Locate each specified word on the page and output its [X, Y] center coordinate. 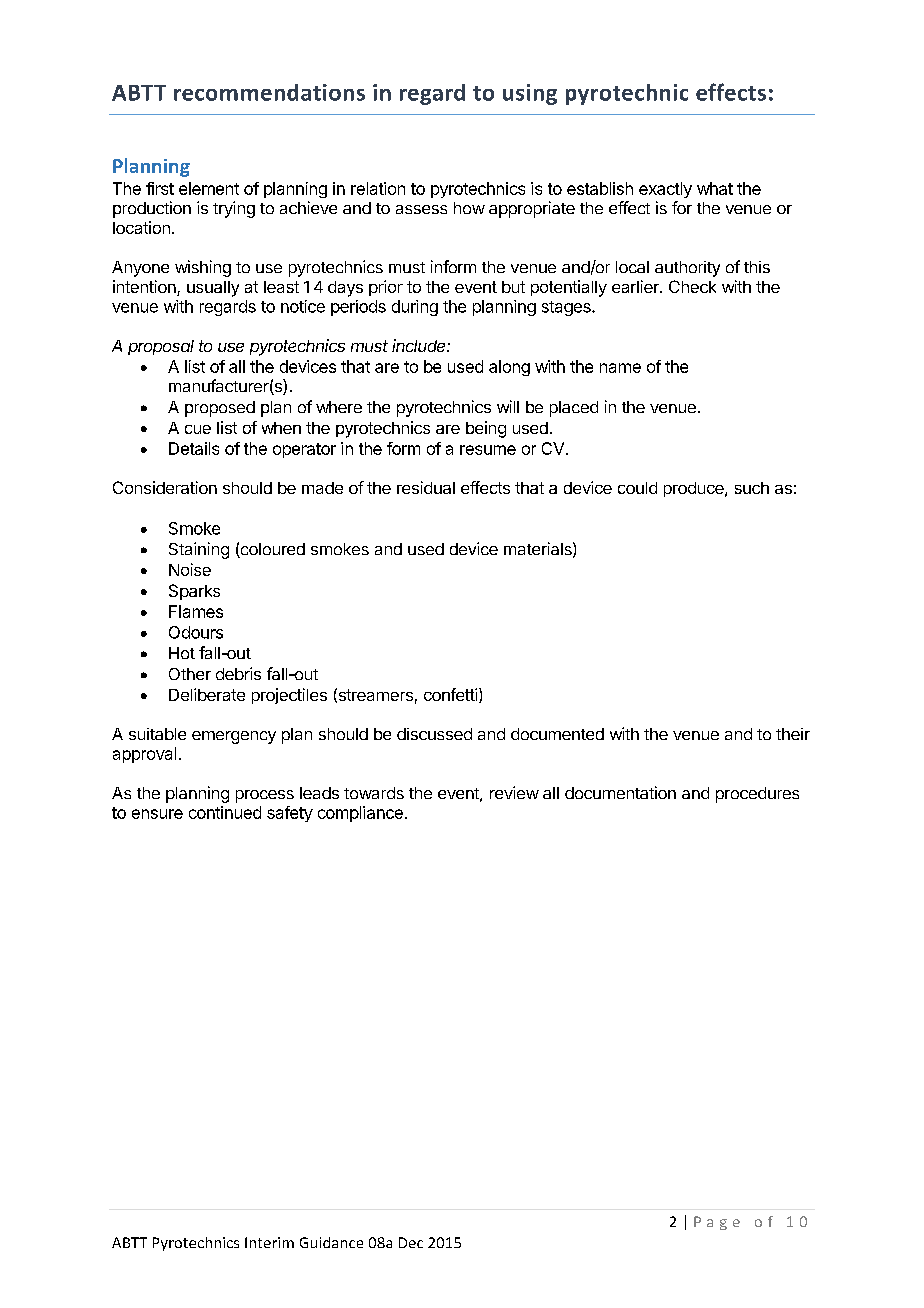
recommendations [269, 92]
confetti [450, 694]
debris [238, 673]
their [793, 734]
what [715, 188]
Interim [269, 1242]
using [530, 94]
